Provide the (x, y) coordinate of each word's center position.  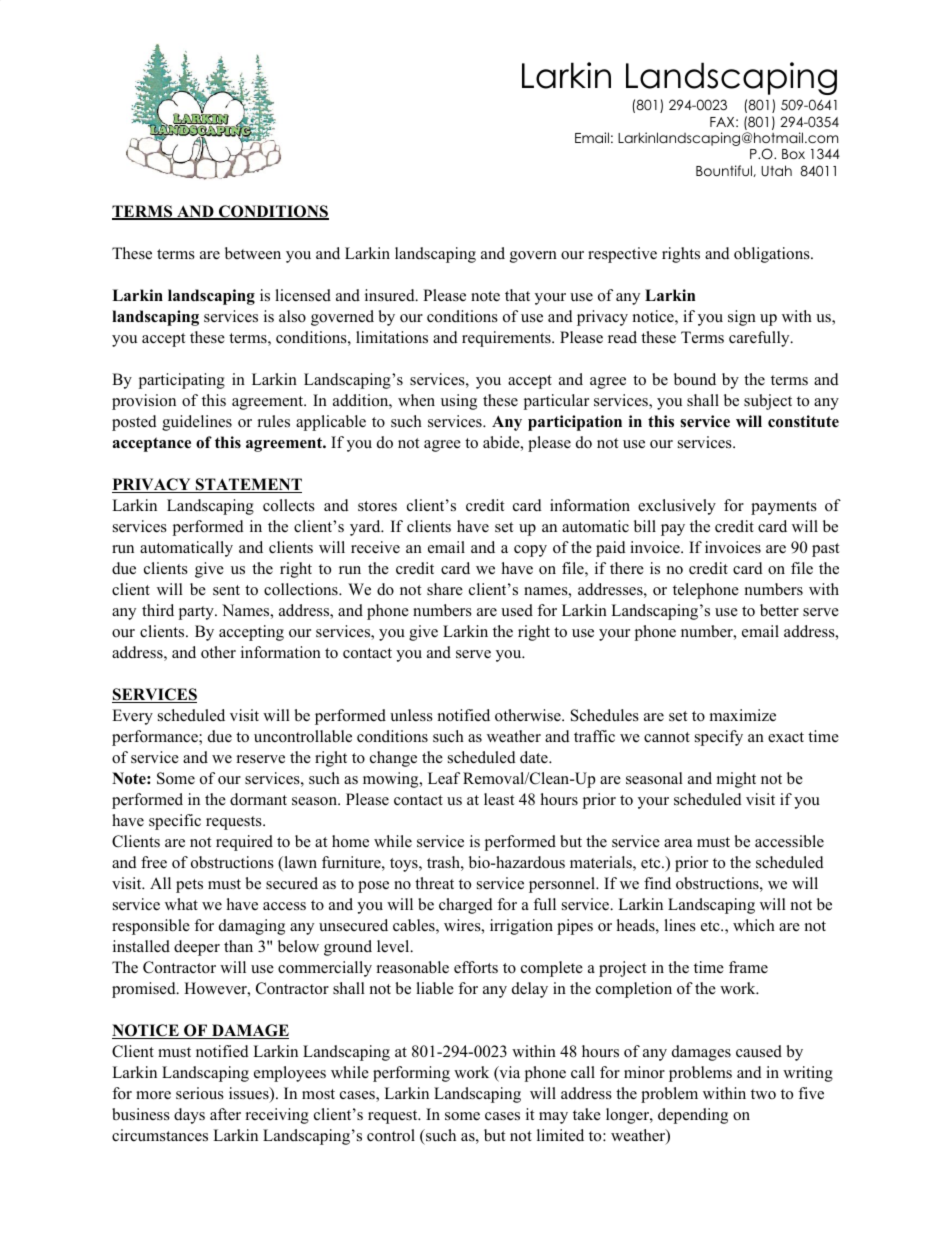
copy (530, 551)
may (553, 1118)
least (499, 799)
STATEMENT (248, 485)
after (225, 1114)
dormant (258, 799)
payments (784, 508)
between (253, 253)
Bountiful (725, 171)
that (517, 295)
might (736, 780)
